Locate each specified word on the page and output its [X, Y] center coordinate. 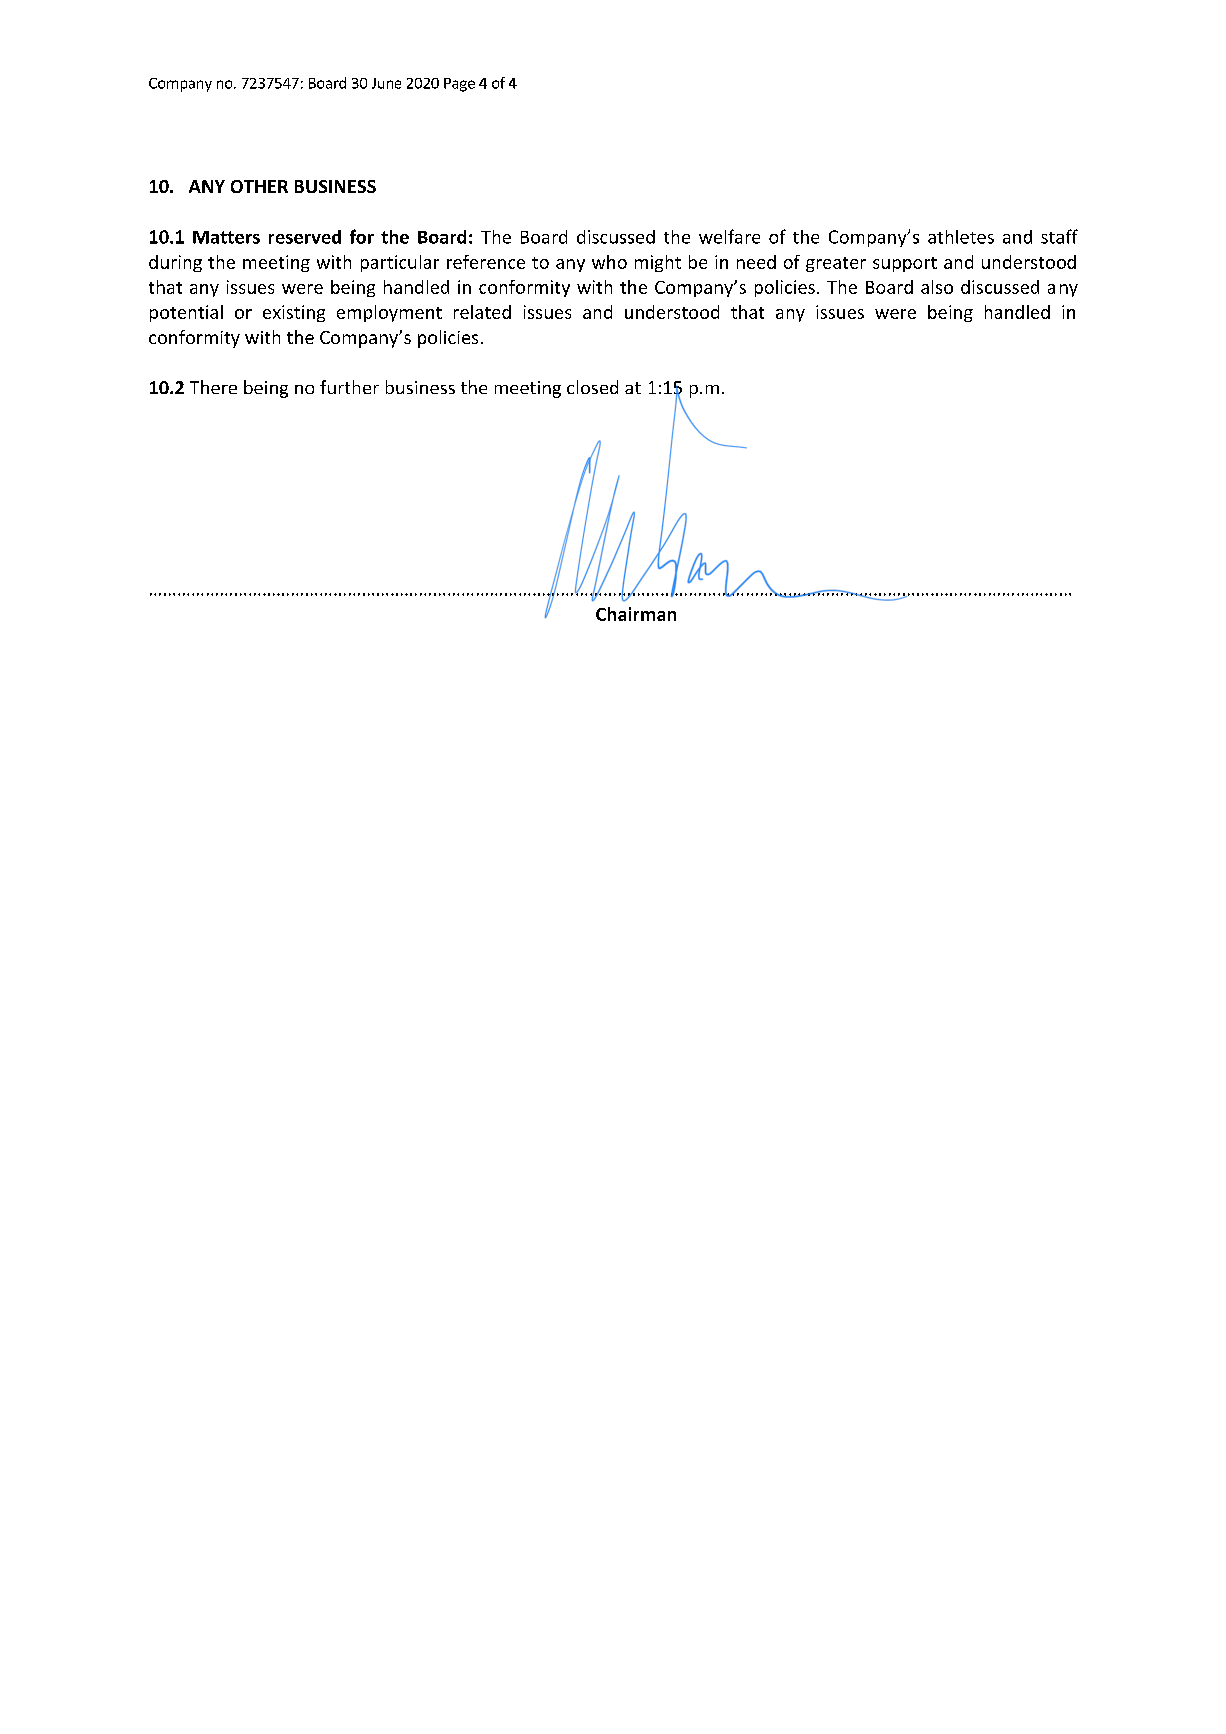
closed [592, 387]
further [349, 387]
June [386, 83]
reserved [305, 237]
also [937, 287]
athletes [961, 237]
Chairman [636, 614]
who [609, 262]
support [905, 264]
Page [459, 85]
